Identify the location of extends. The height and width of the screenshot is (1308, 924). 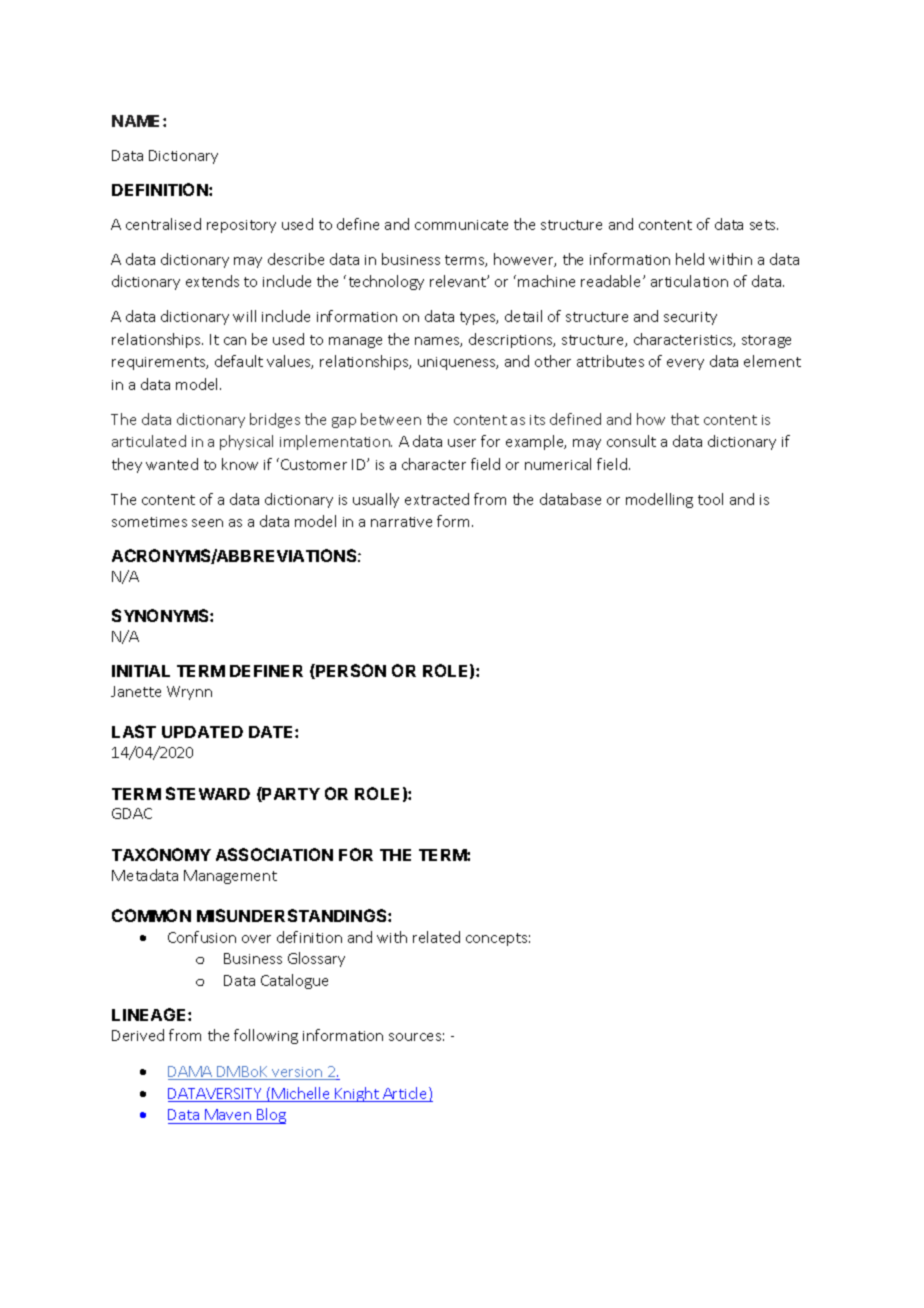
(212, 281).
